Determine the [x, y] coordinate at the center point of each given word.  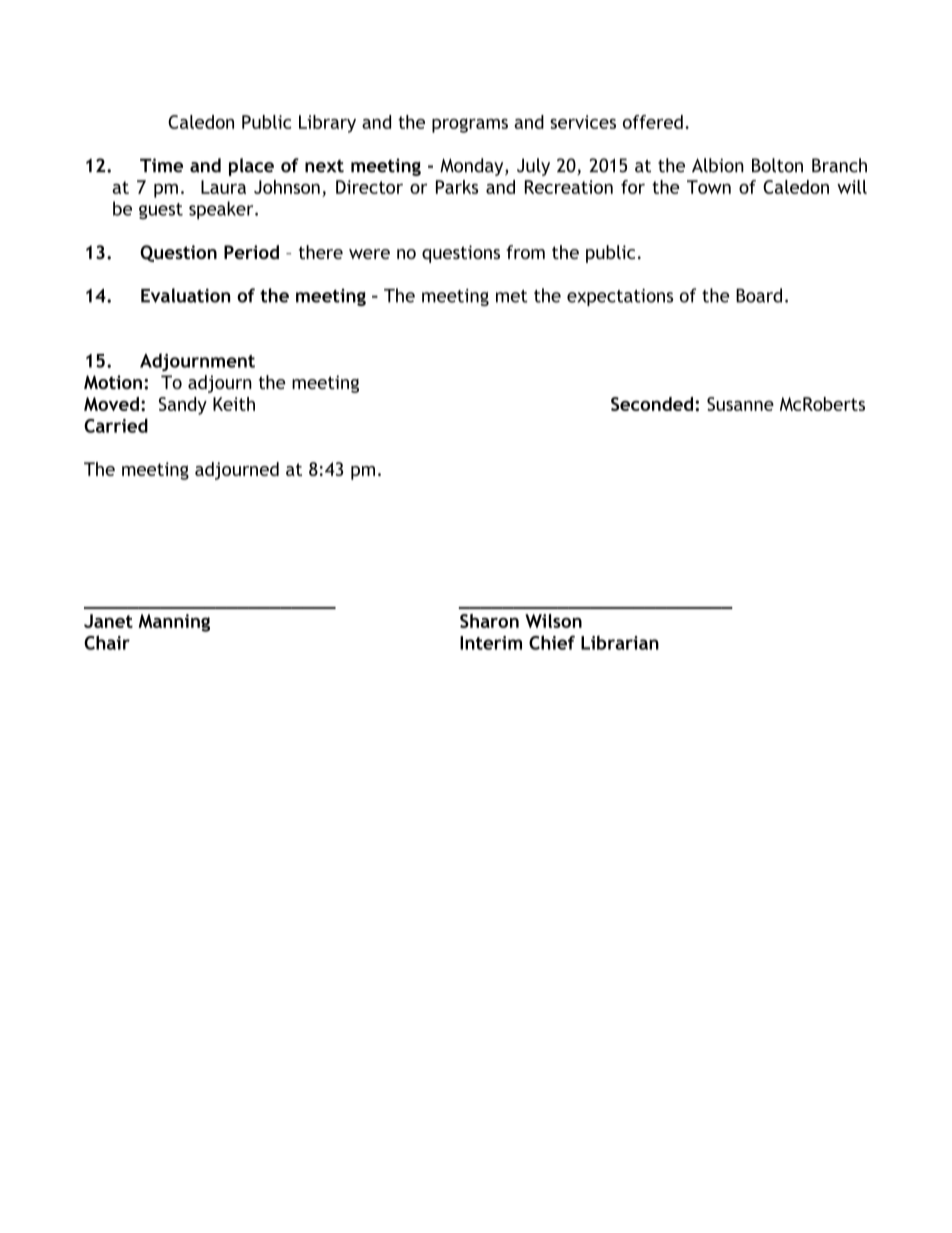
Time [161, 165]
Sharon [489, 621]
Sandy [183, 406]
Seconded [653, 404]
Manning [174, 623]
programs [470, 125]
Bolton [777, 165]
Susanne [740, 404]
